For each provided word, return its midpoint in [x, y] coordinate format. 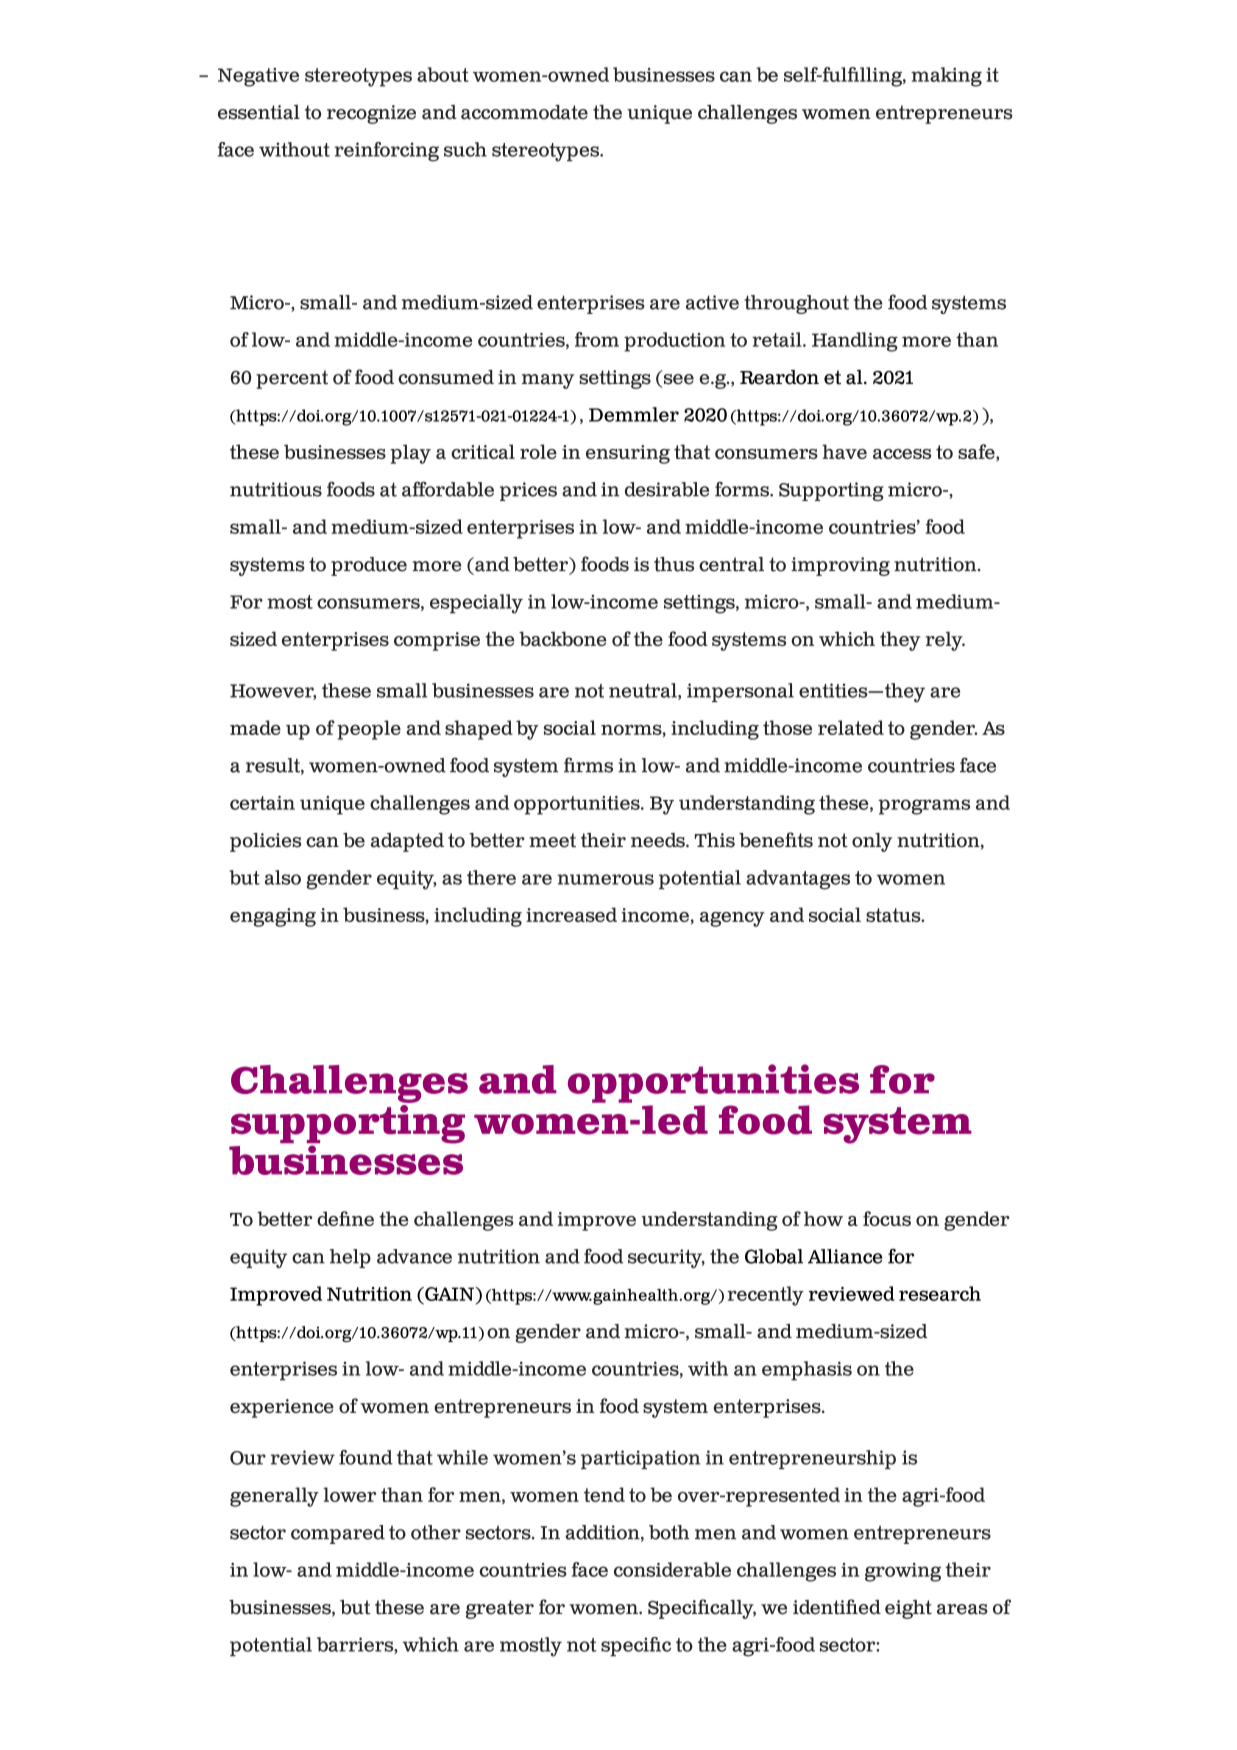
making [946, 77]
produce [369, 566]
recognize [371, 114]
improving [840, 566]
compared [338, 1534]
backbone [563, 638]
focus [887, 1218]
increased [571, 914]
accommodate [524, 112]
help [350, 1258]
